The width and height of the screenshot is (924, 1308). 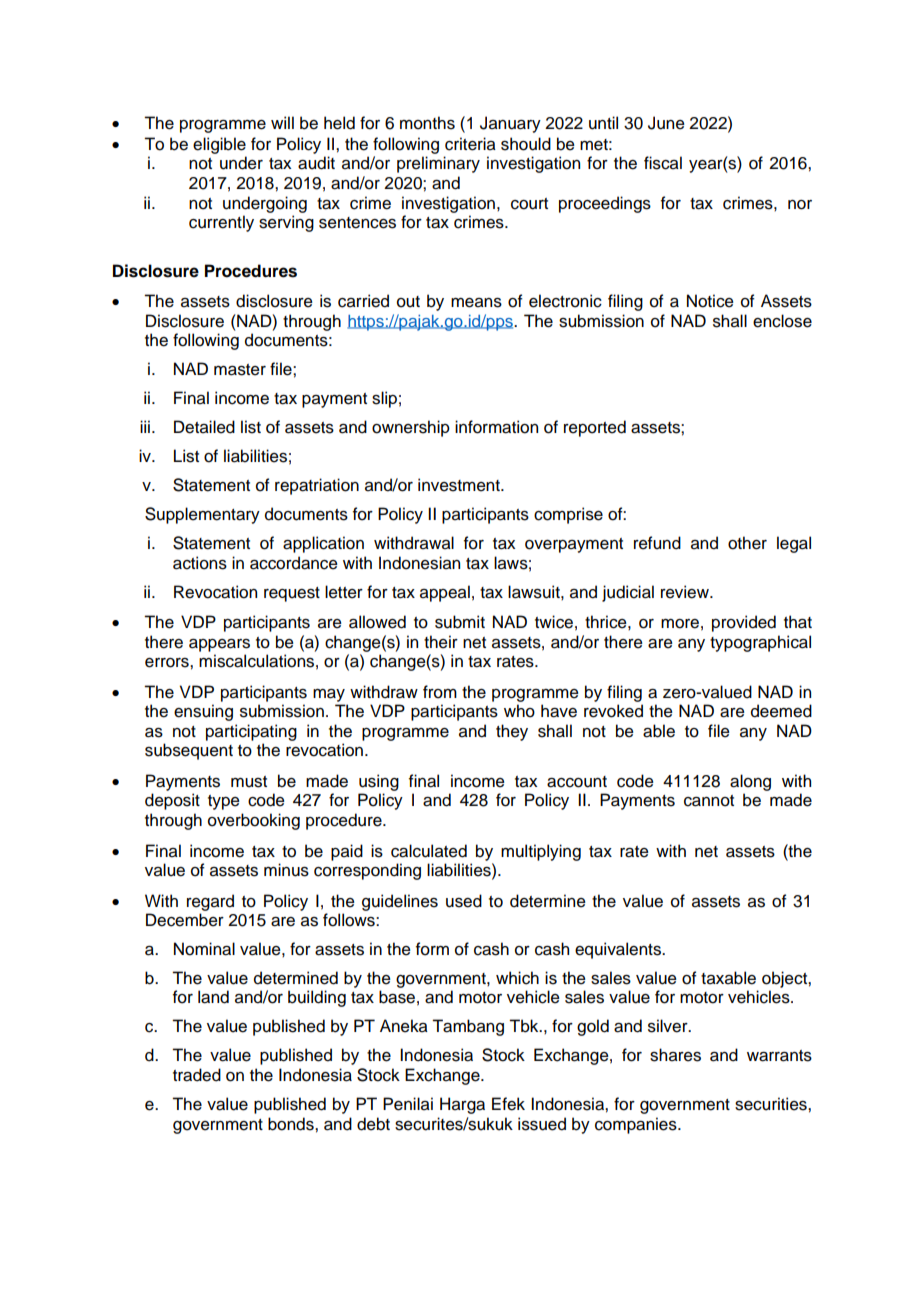 I want to click on appears, so click(x=219, y=645).
